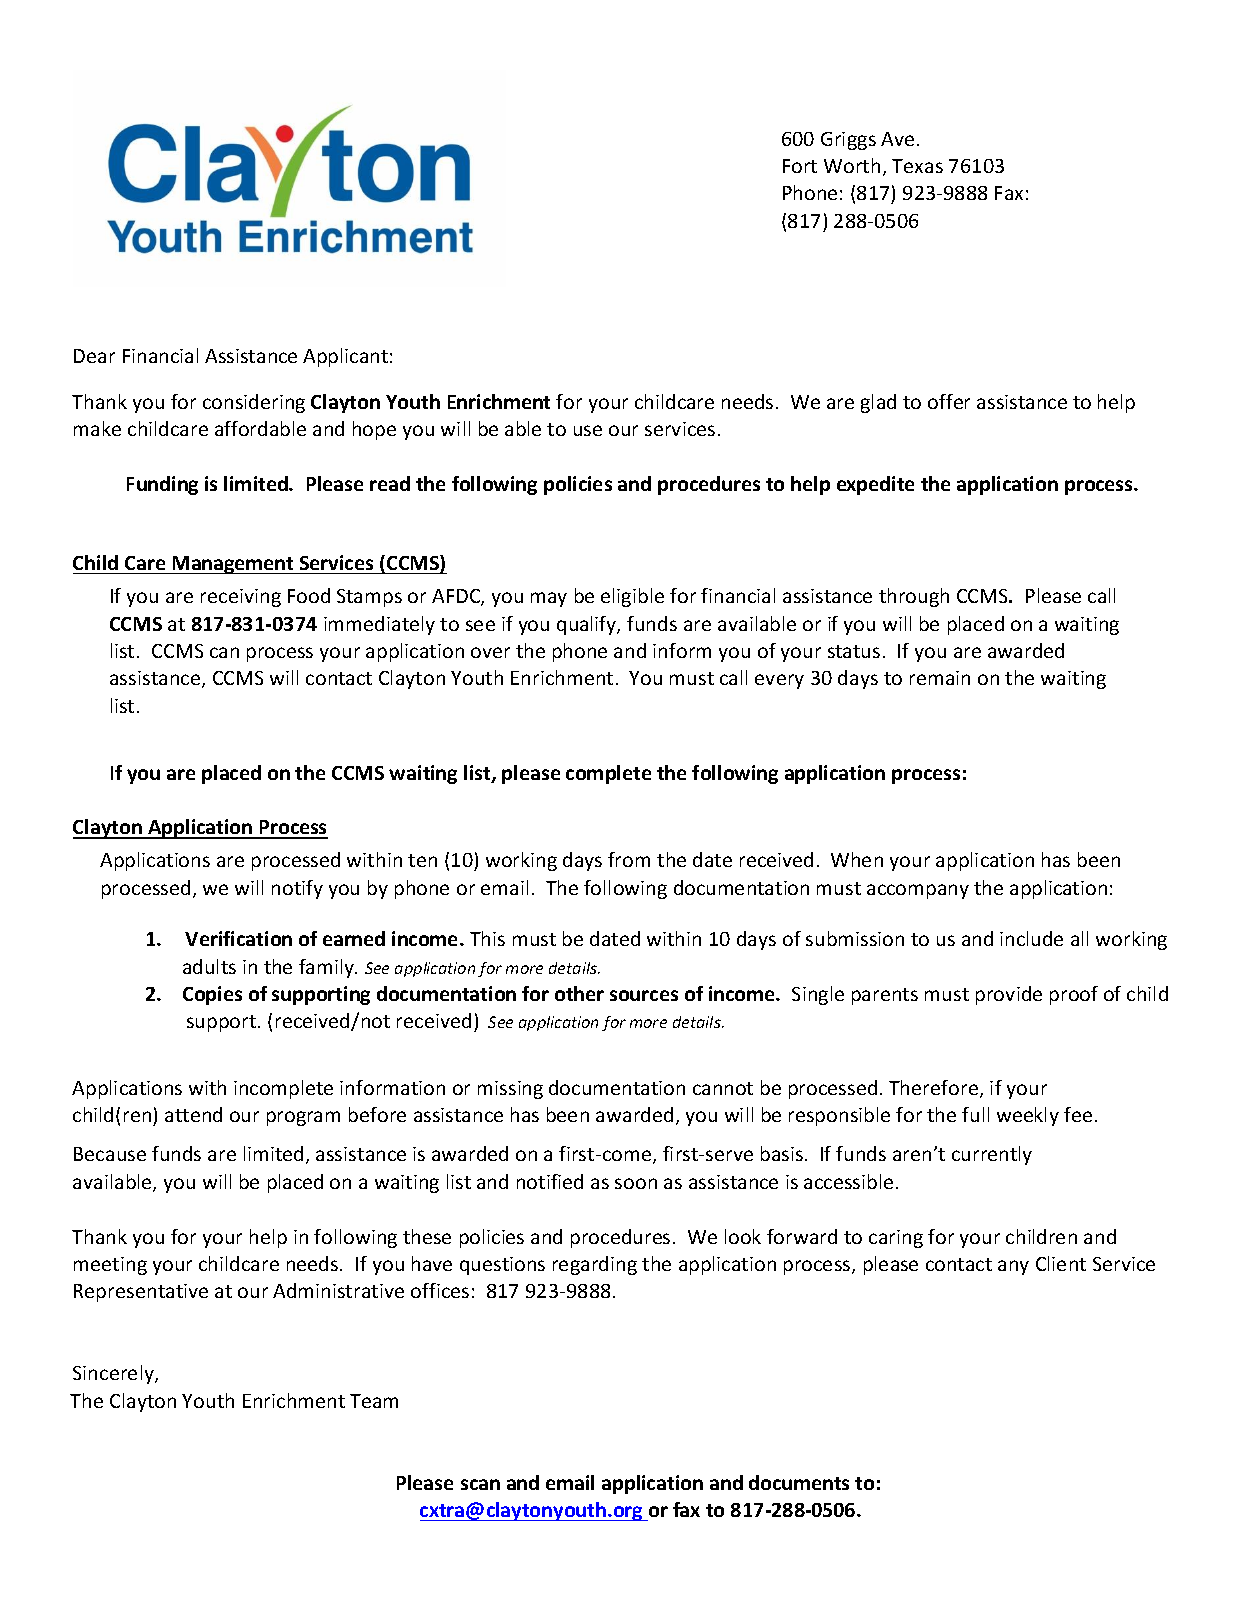 The width and height of the screenshot is (1236, 1600). I want to click on through, so click(914, 597).
